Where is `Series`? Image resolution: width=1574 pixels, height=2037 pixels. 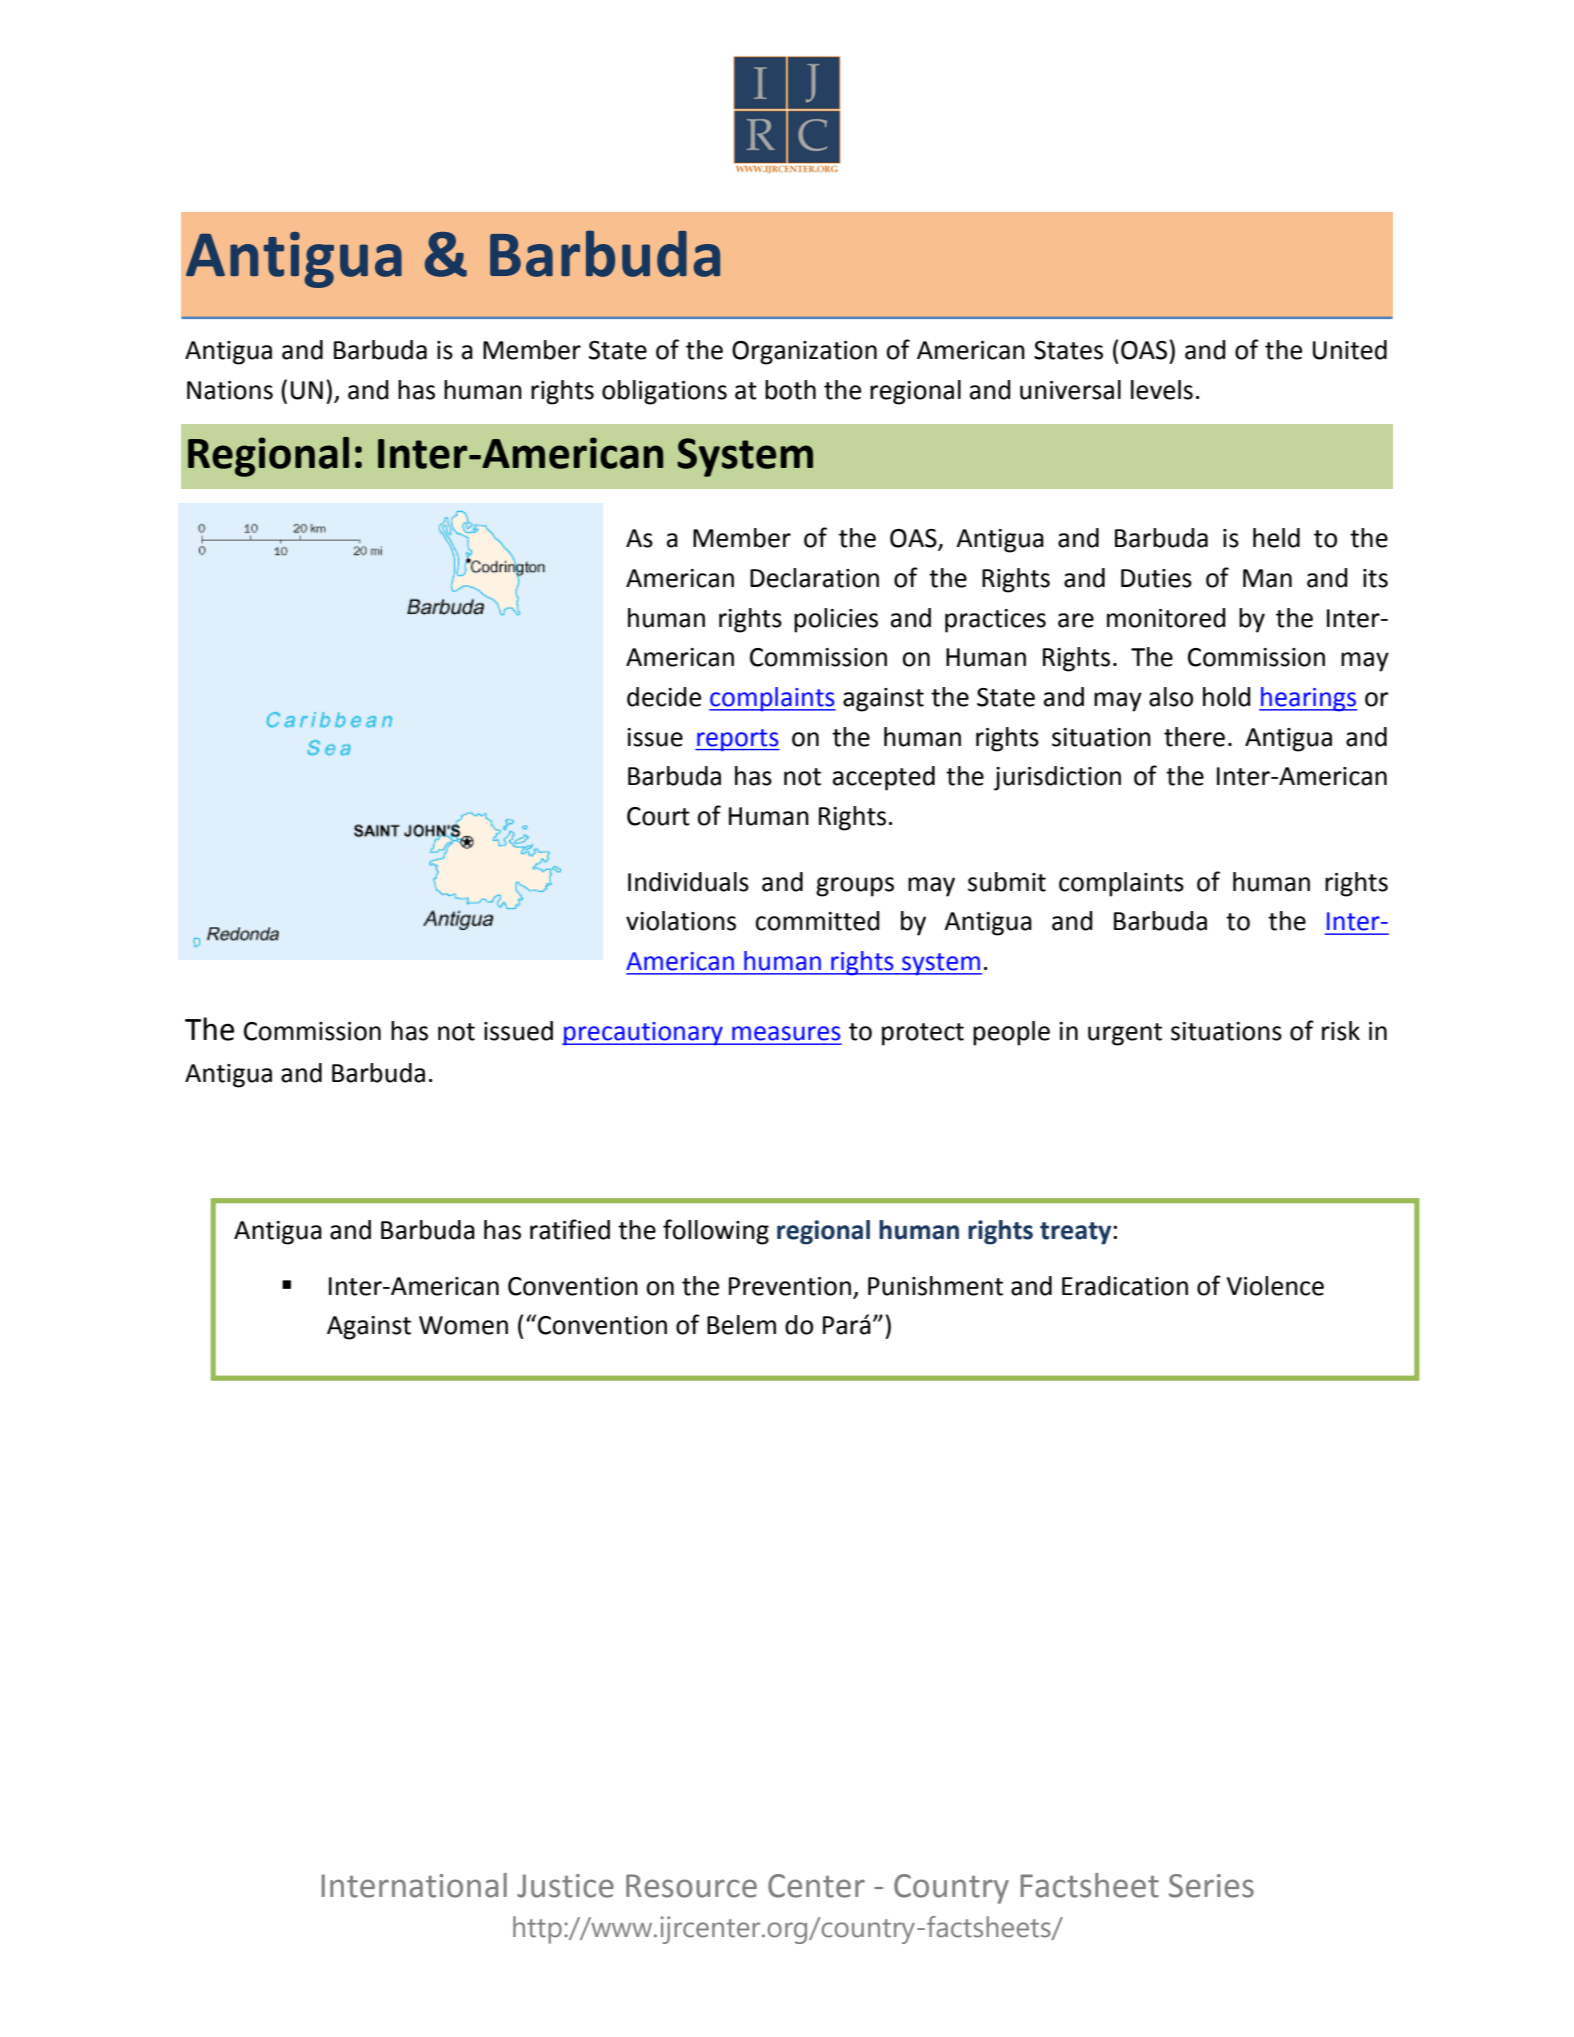
Series is located at coordinates (1211, 1886).
